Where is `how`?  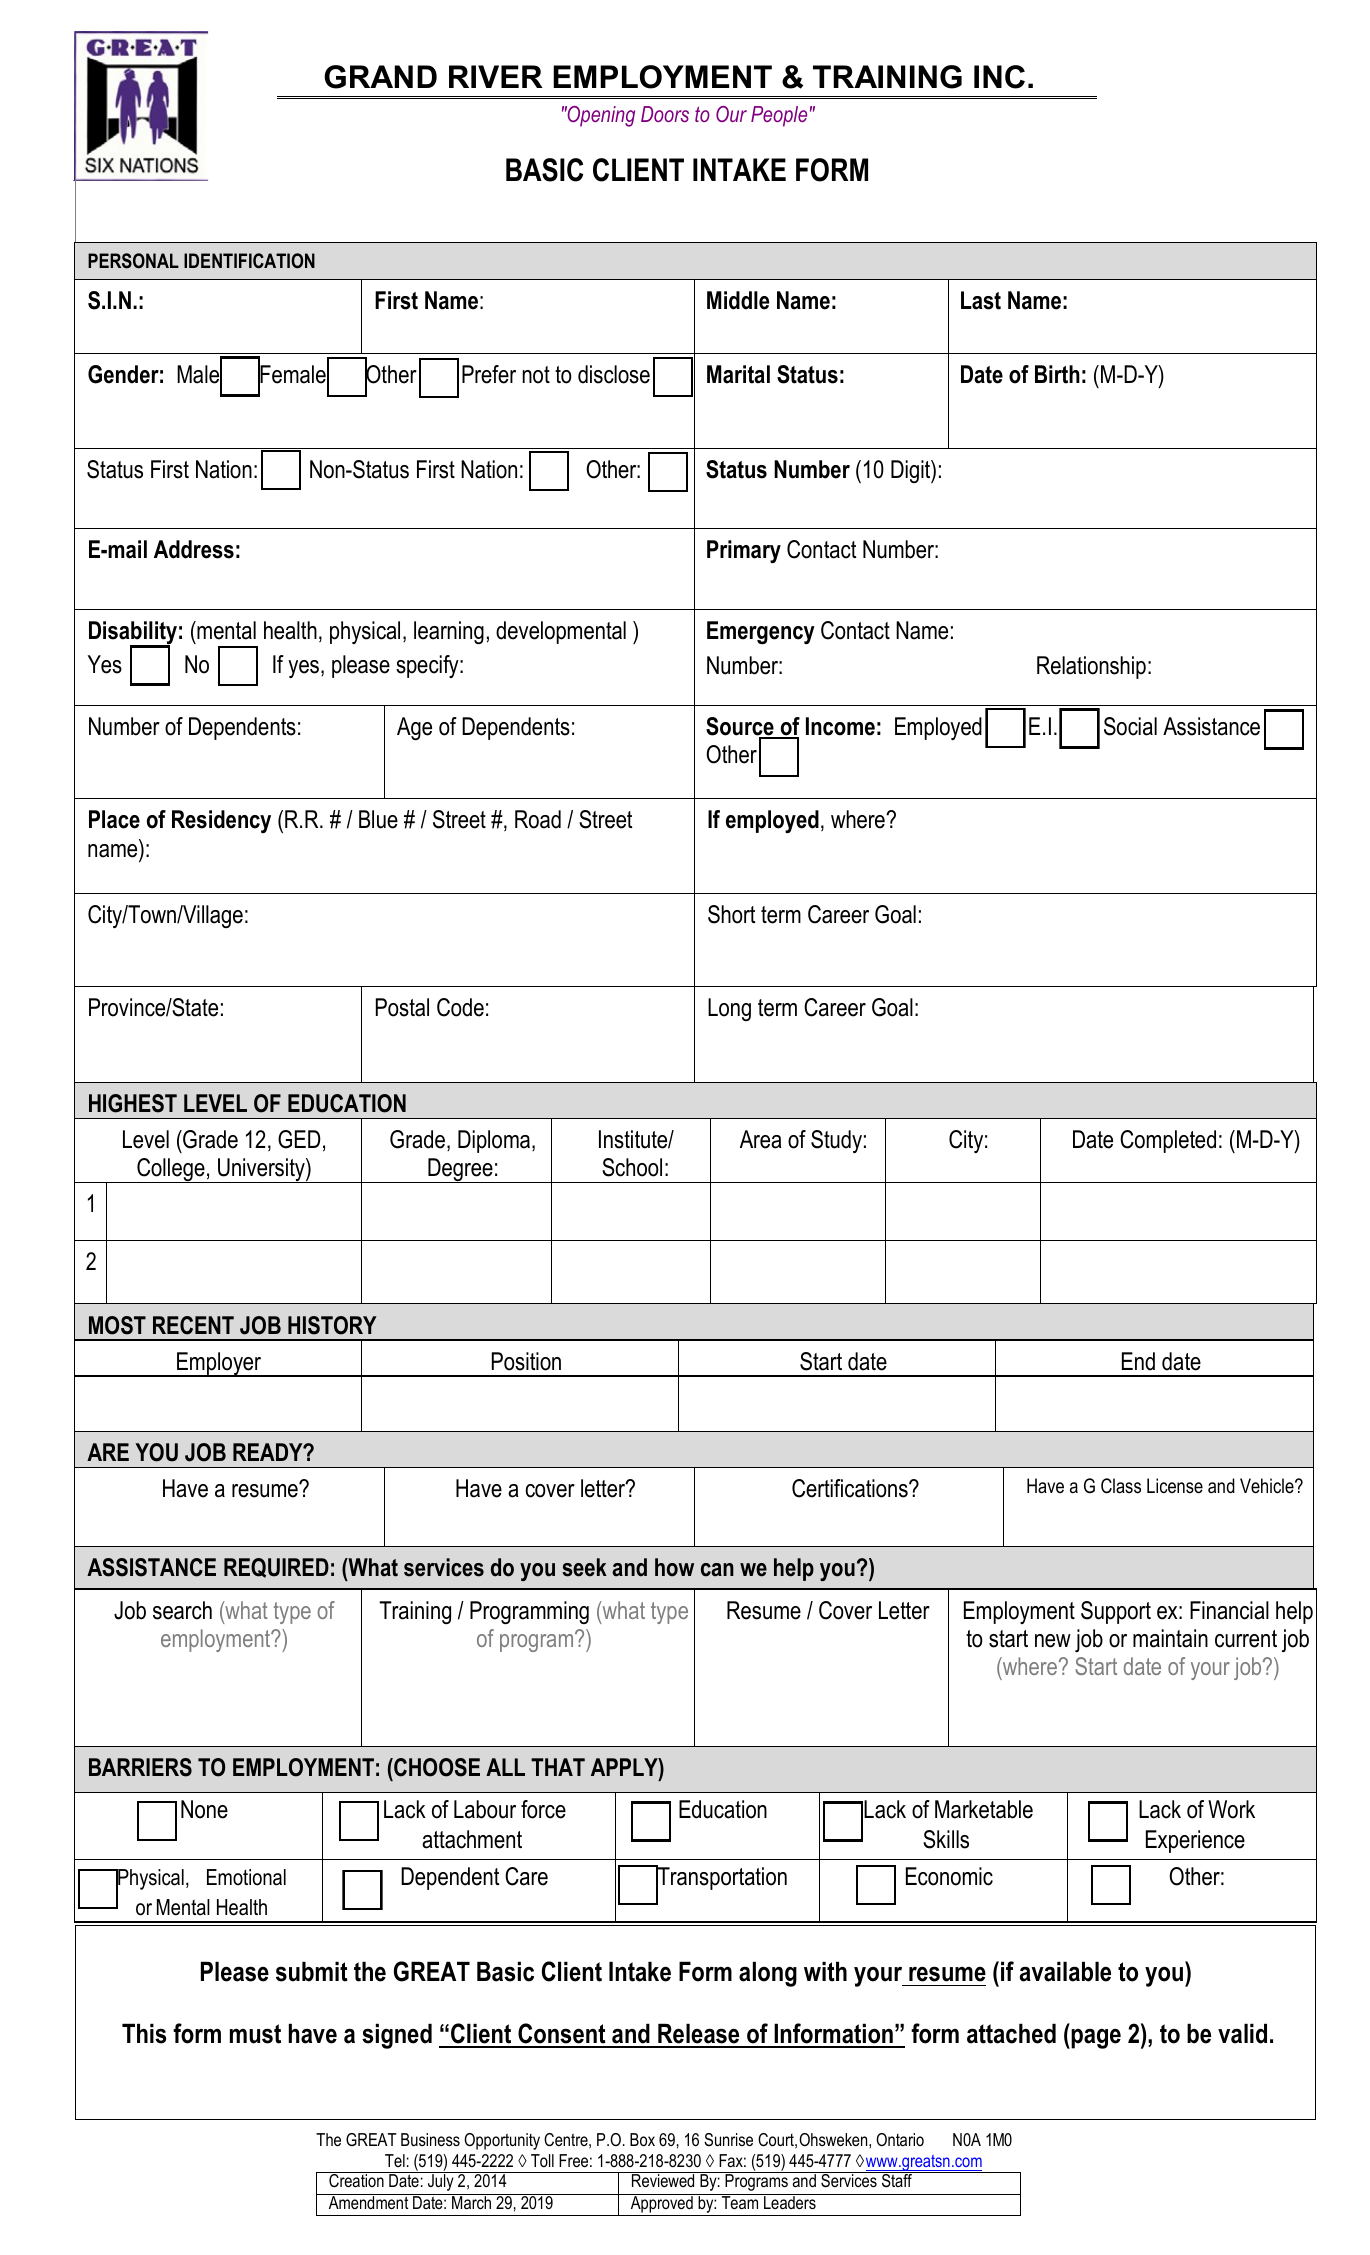 how is located at coordinates (674, 1567).
